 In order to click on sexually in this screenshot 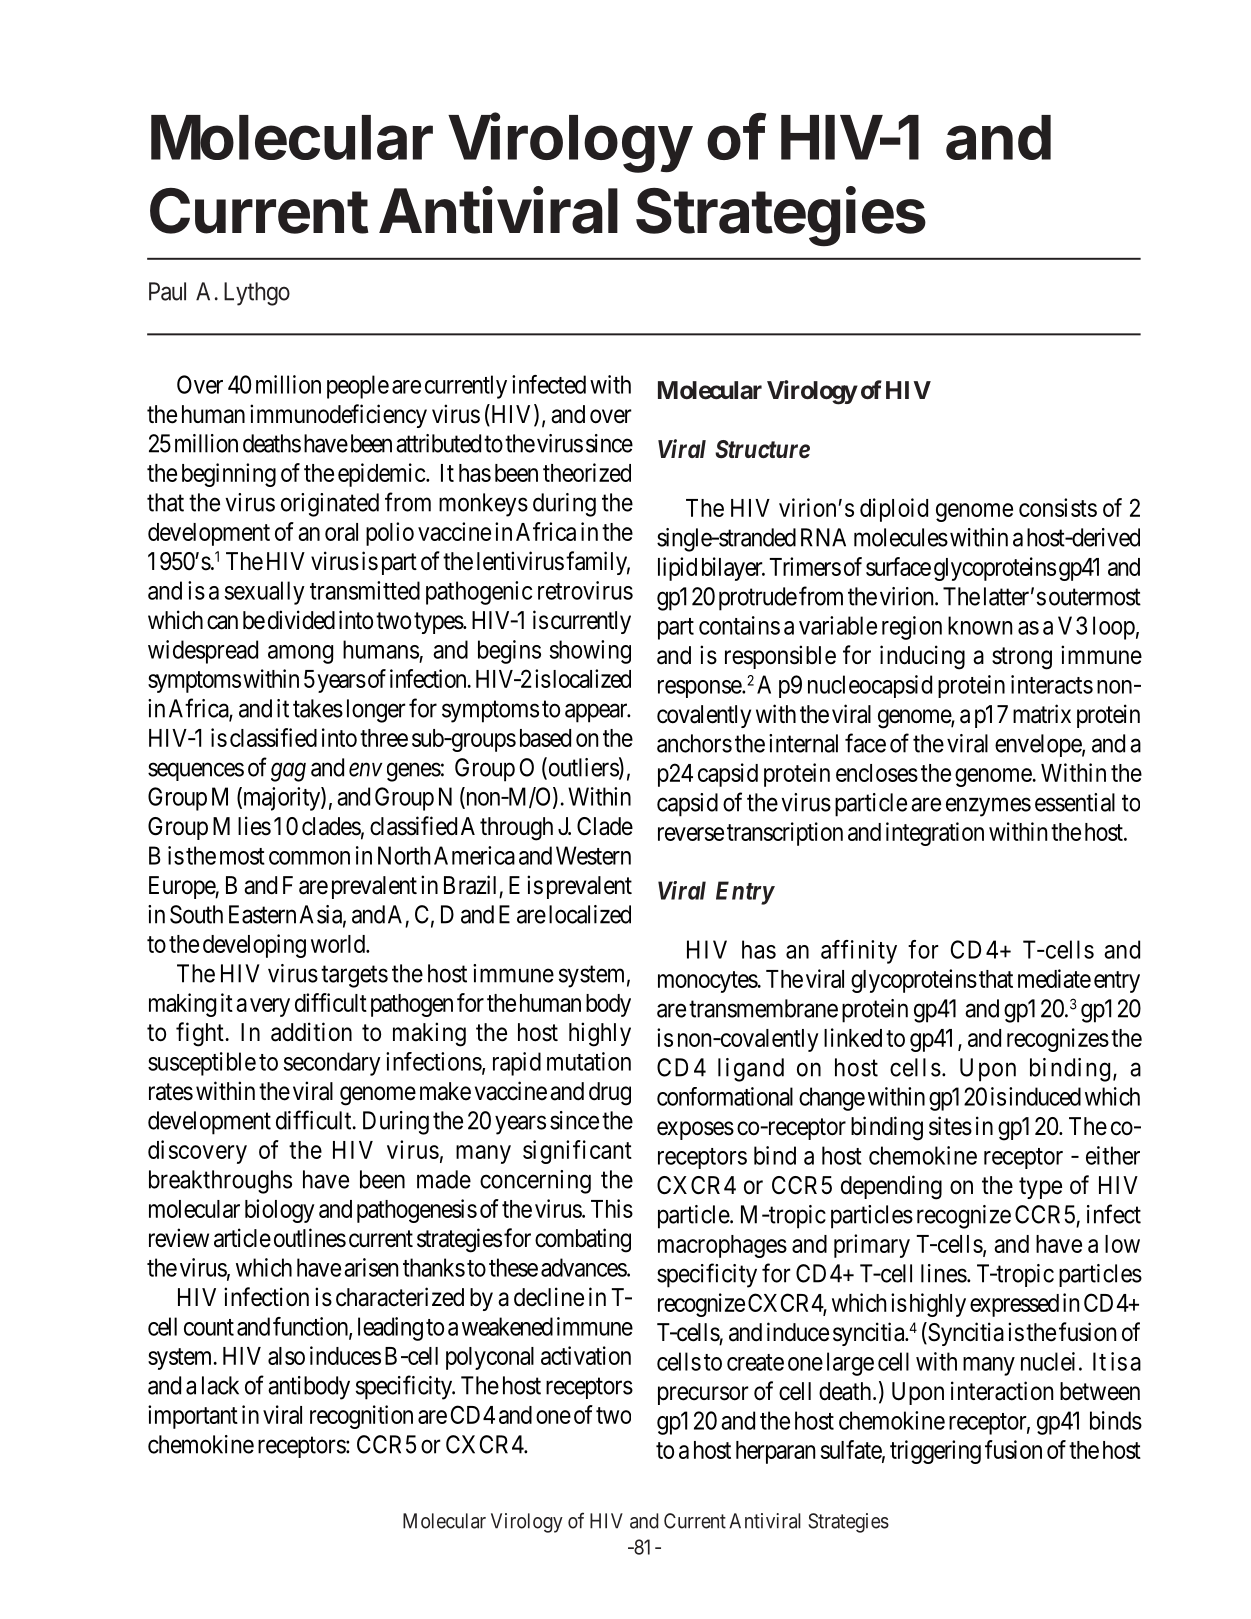, I will do `click(265, 593)`.
